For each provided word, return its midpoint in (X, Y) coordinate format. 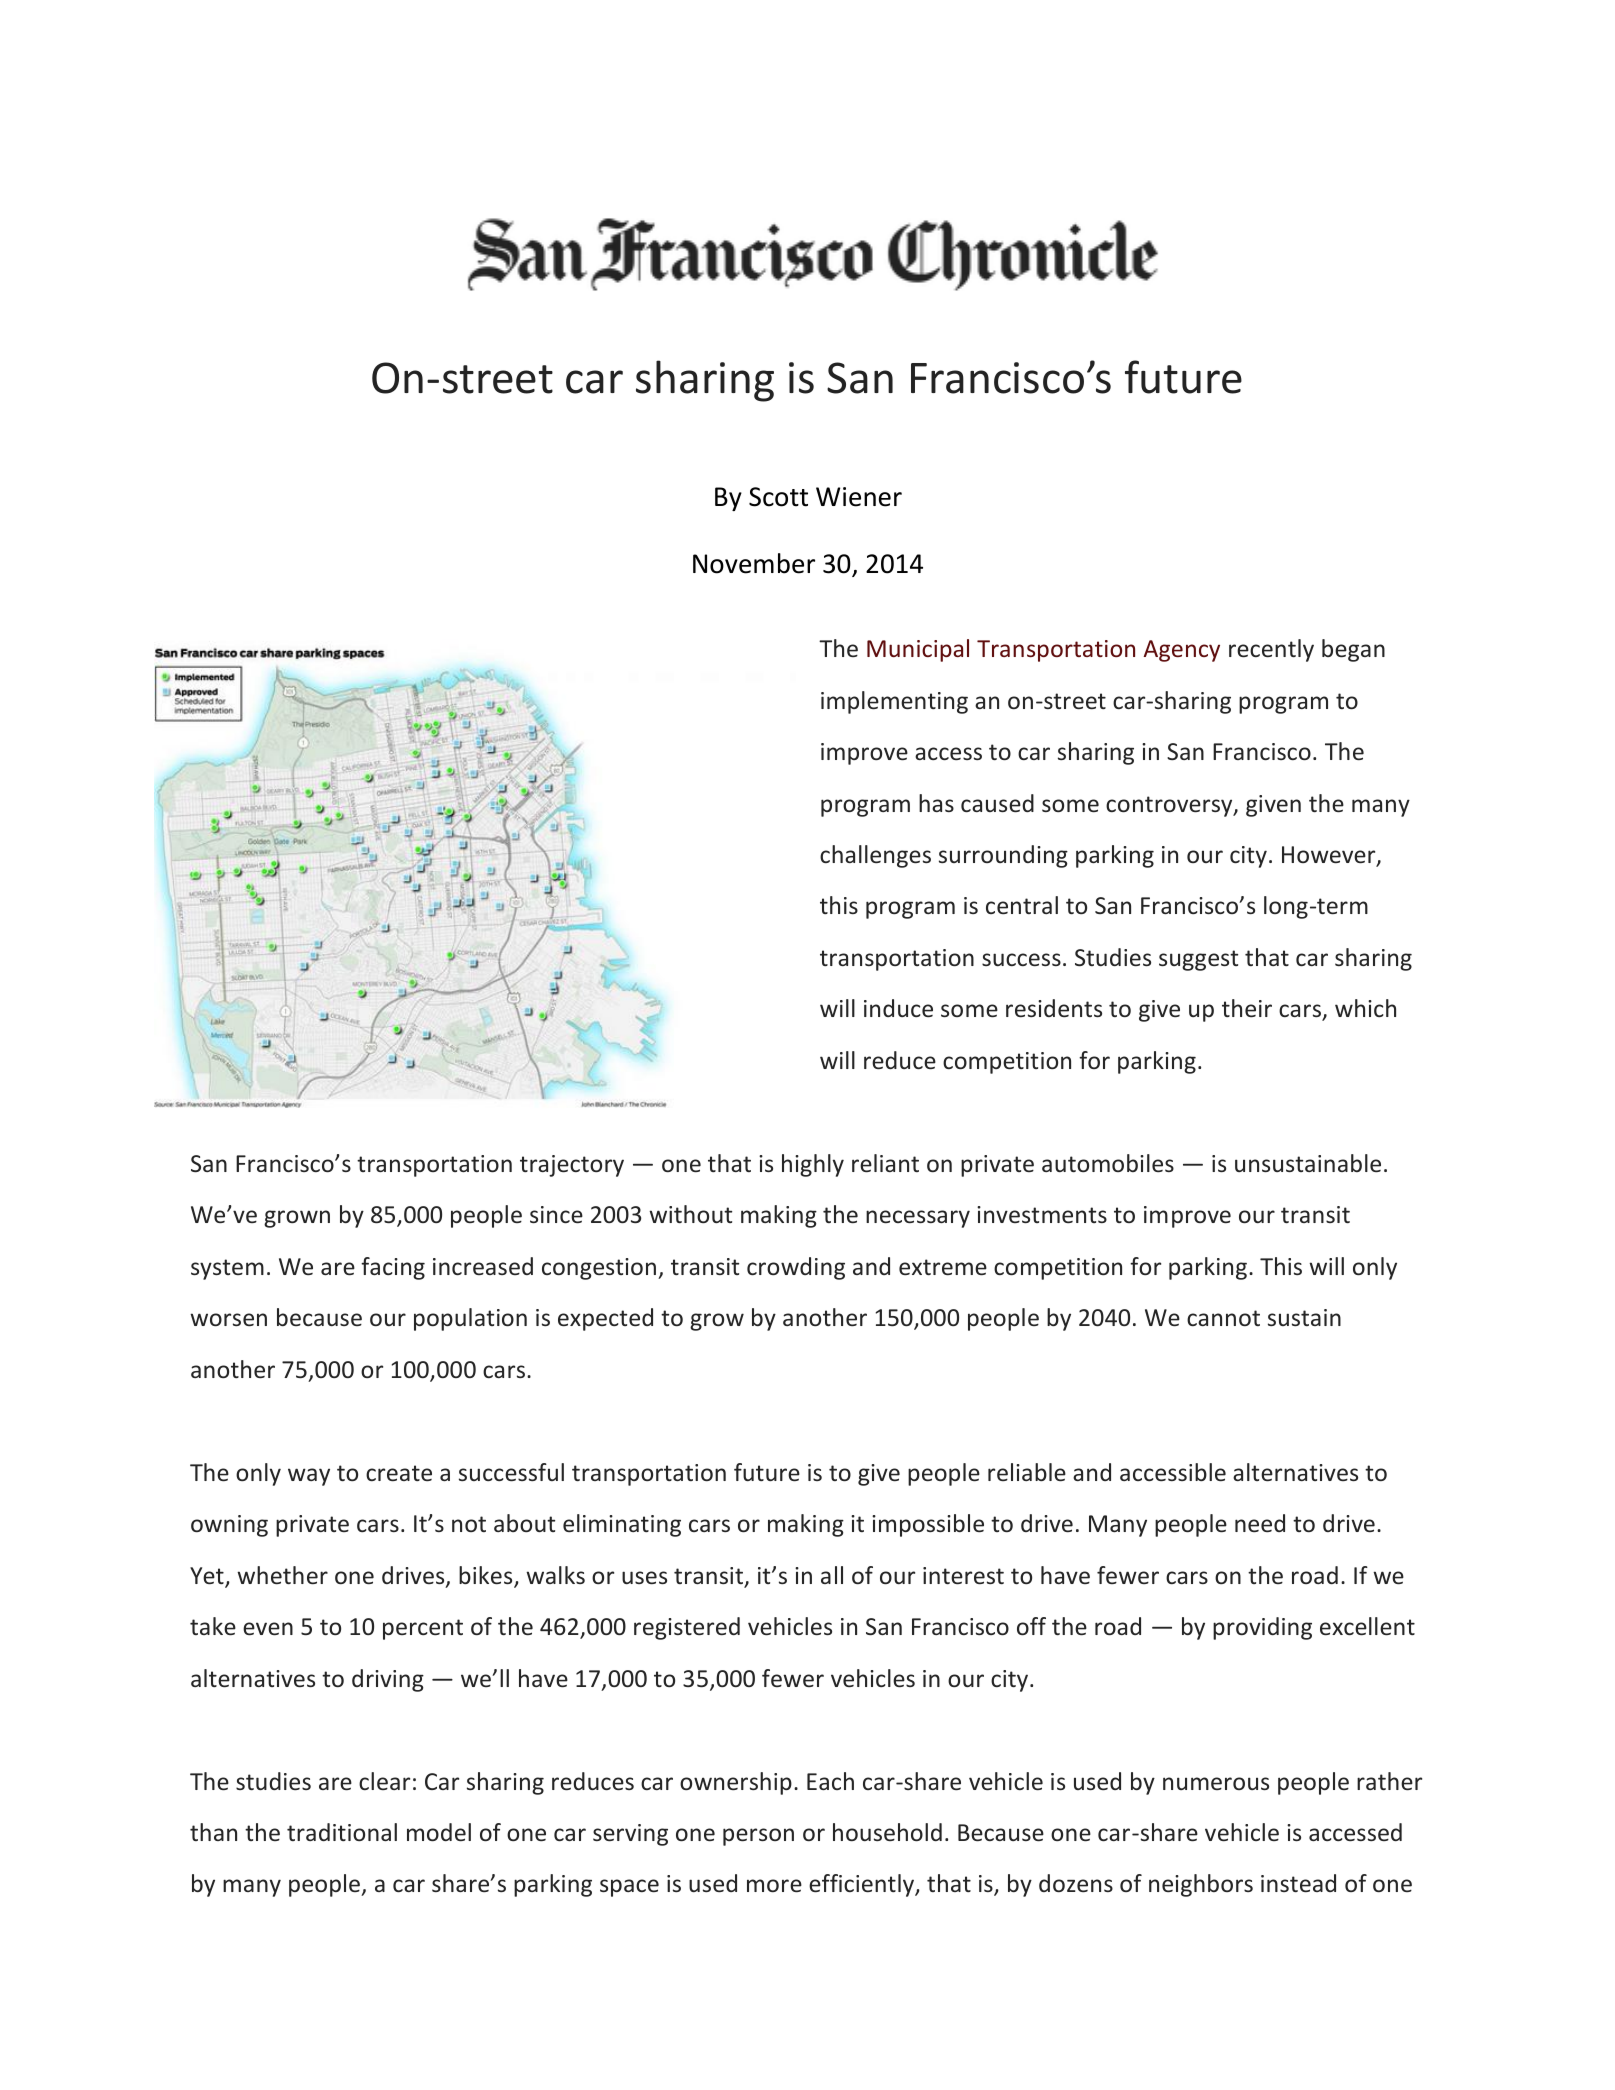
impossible (928, 1525)
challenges (875, 856)
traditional (342, 1832)
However (1330, 856)
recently (1271, 650)
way (309, 1477)
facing (393, 1268)
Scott (778, 497)
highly (813, 1165)
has (936, 803)
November (754, 563)
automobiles (1108, 1163)
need (1260, 1523)
